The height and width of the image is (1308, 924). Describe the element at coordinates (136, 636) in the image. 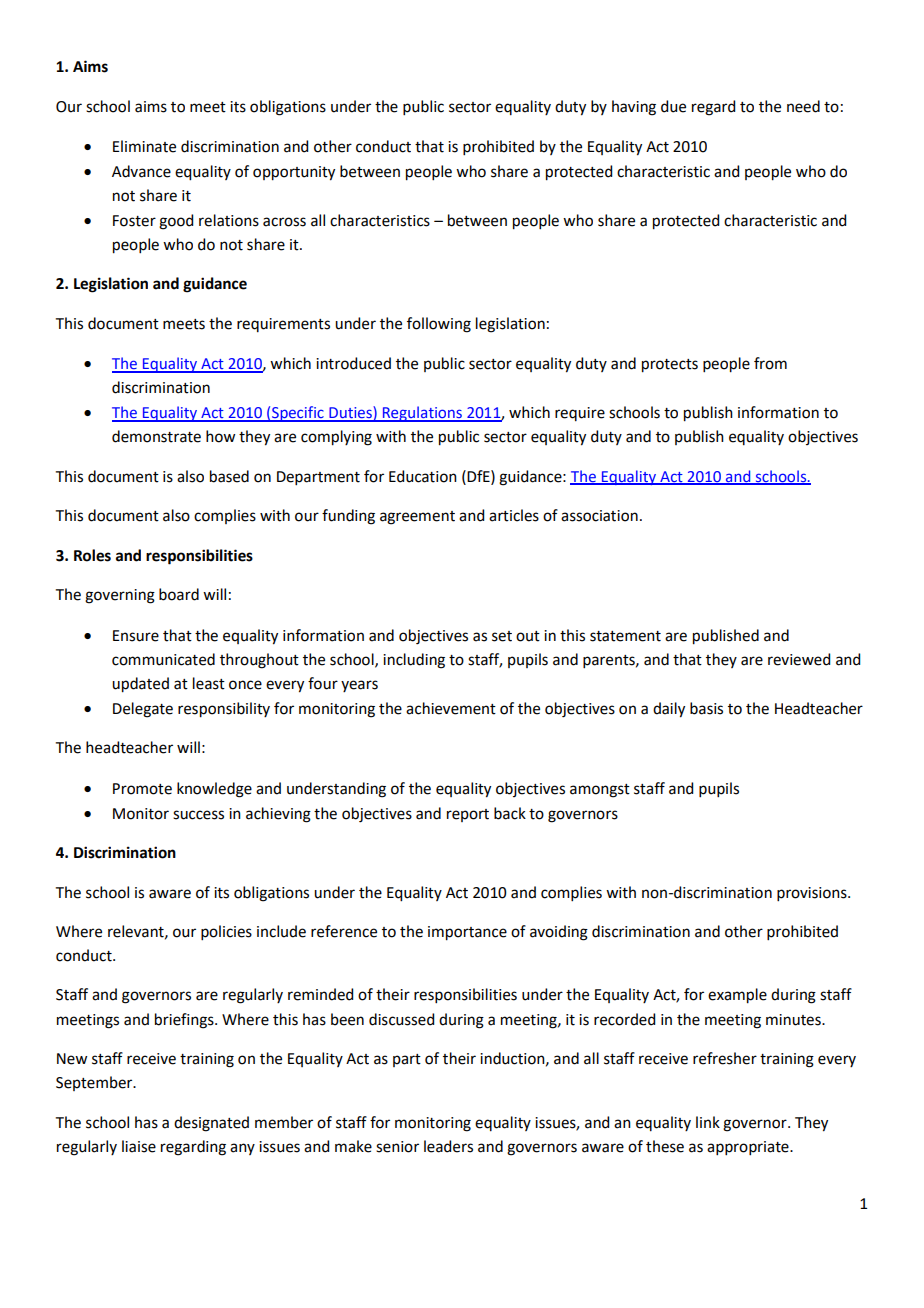

I see `Ensure` at that location.
